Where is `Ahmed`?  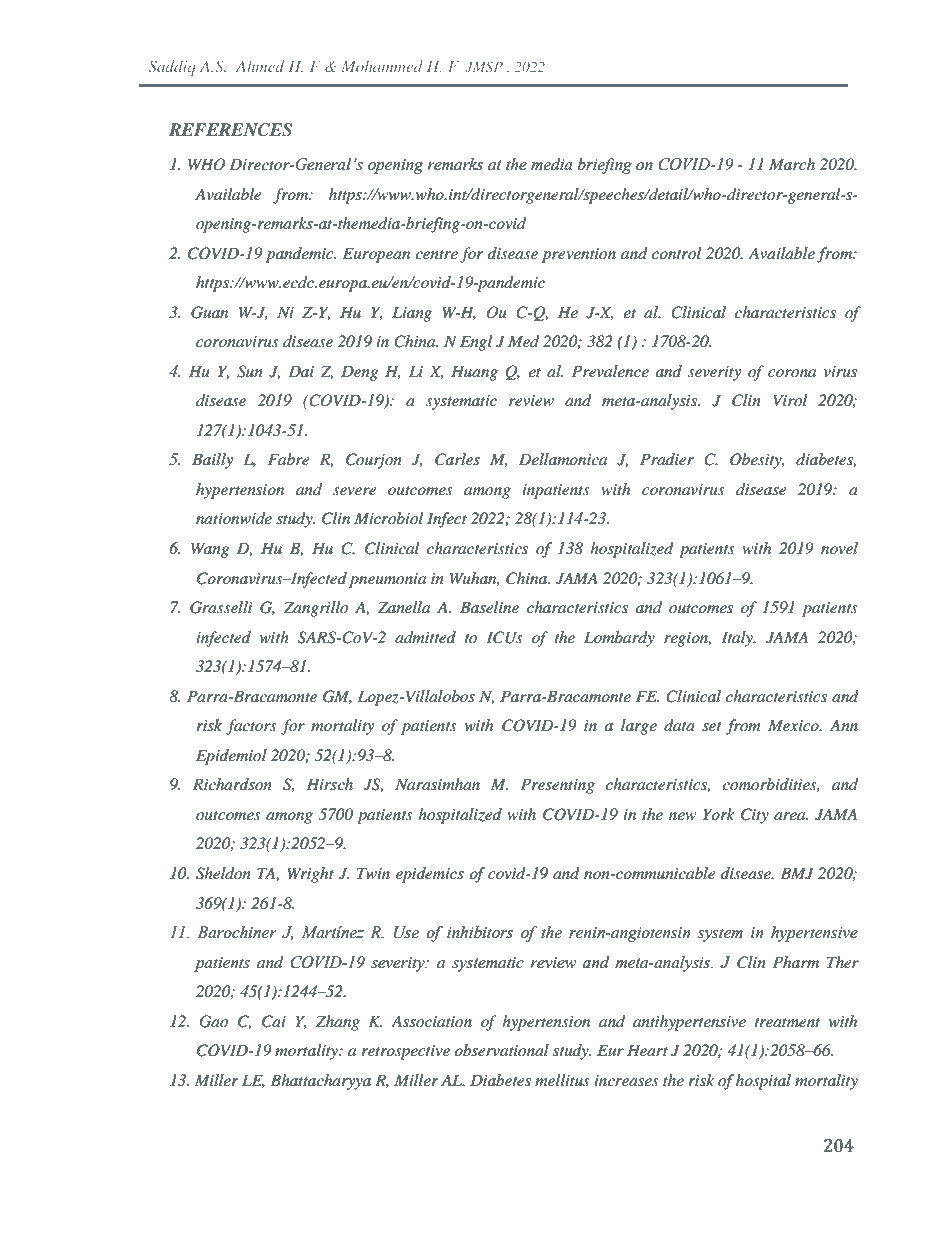 Ahmed is located at coordinates (260, 66).
